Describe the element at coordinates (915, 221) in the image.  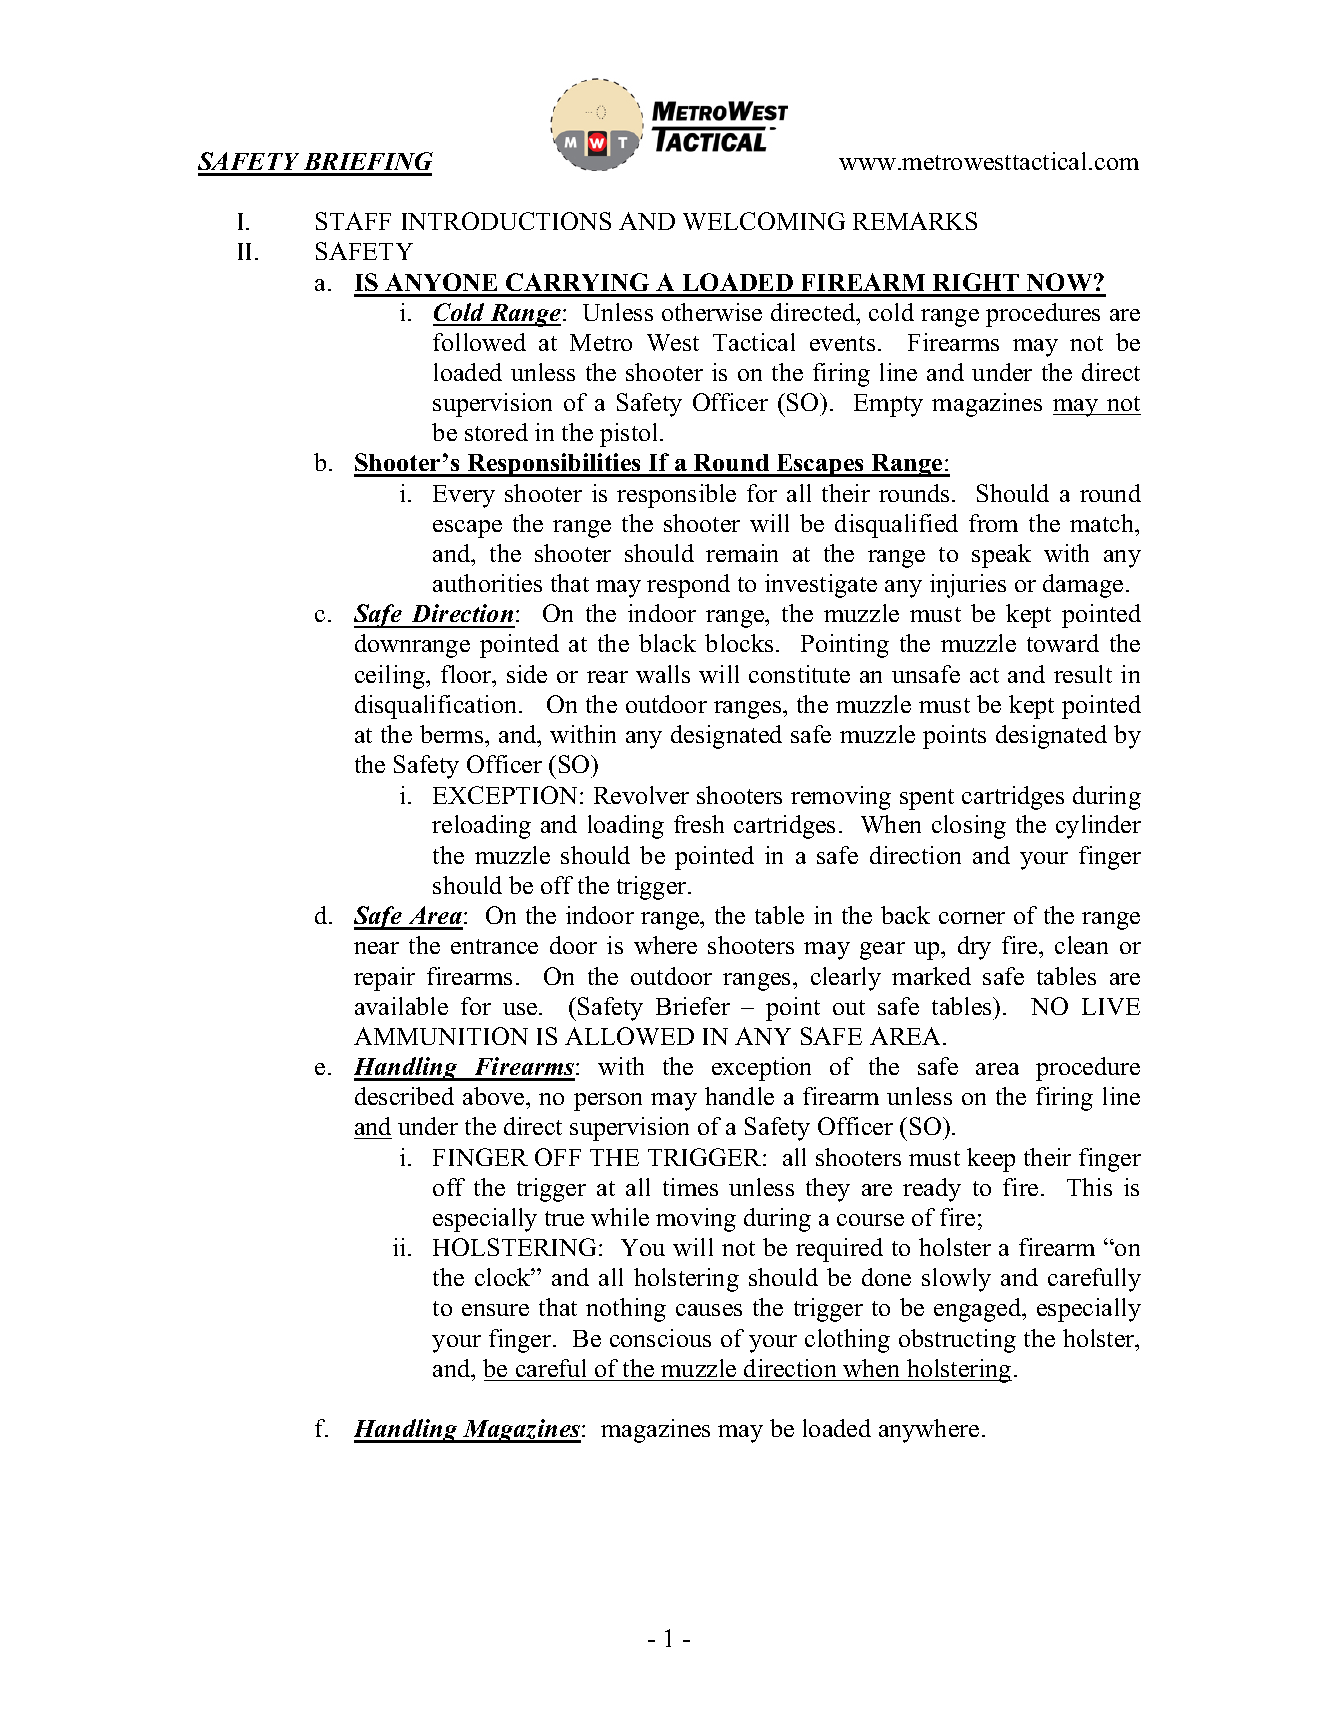
I see `REMARKS` at that location.
